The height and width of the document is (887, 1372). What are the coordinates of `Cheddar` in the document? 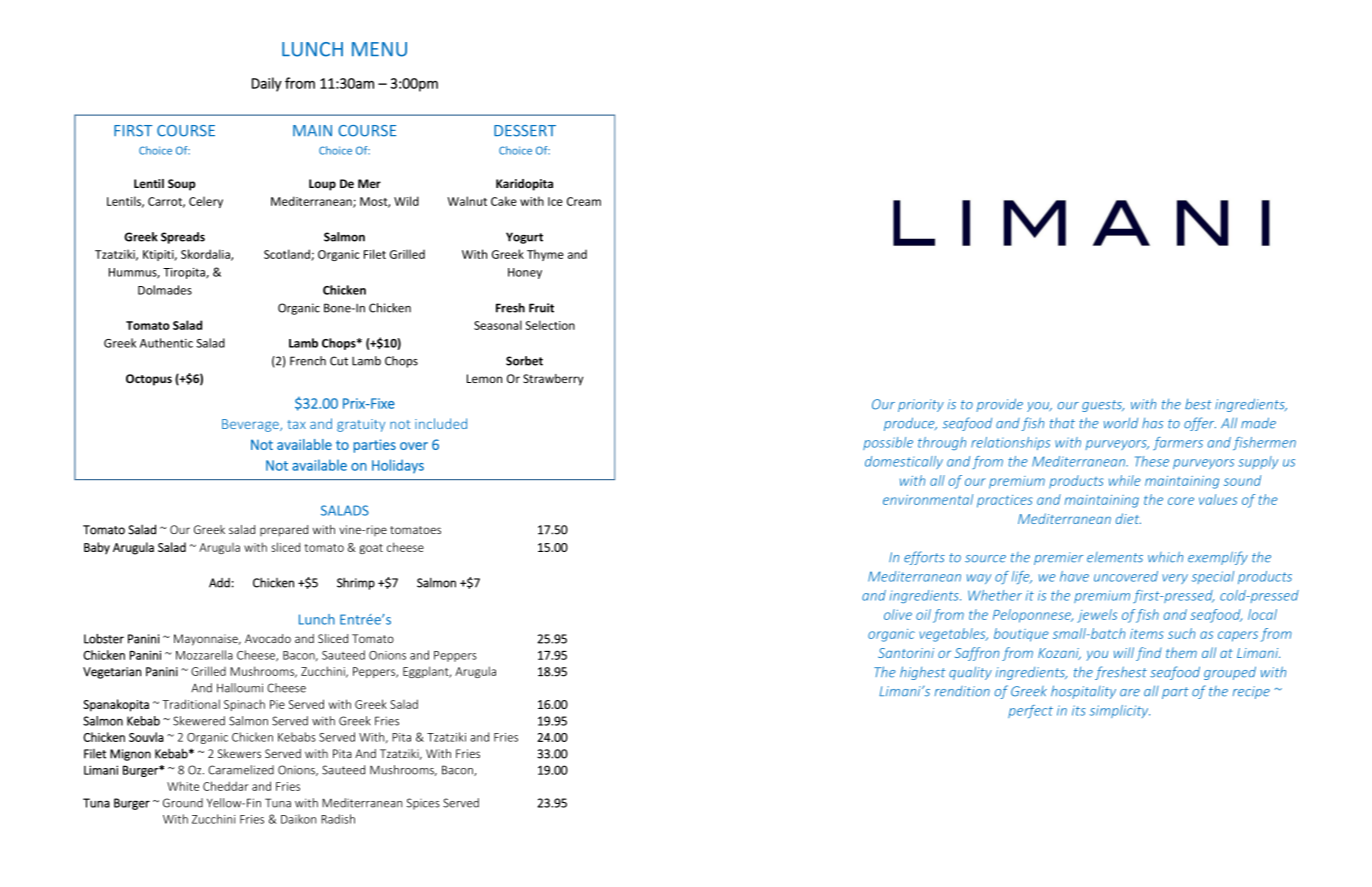 It's located at (225, 786).
